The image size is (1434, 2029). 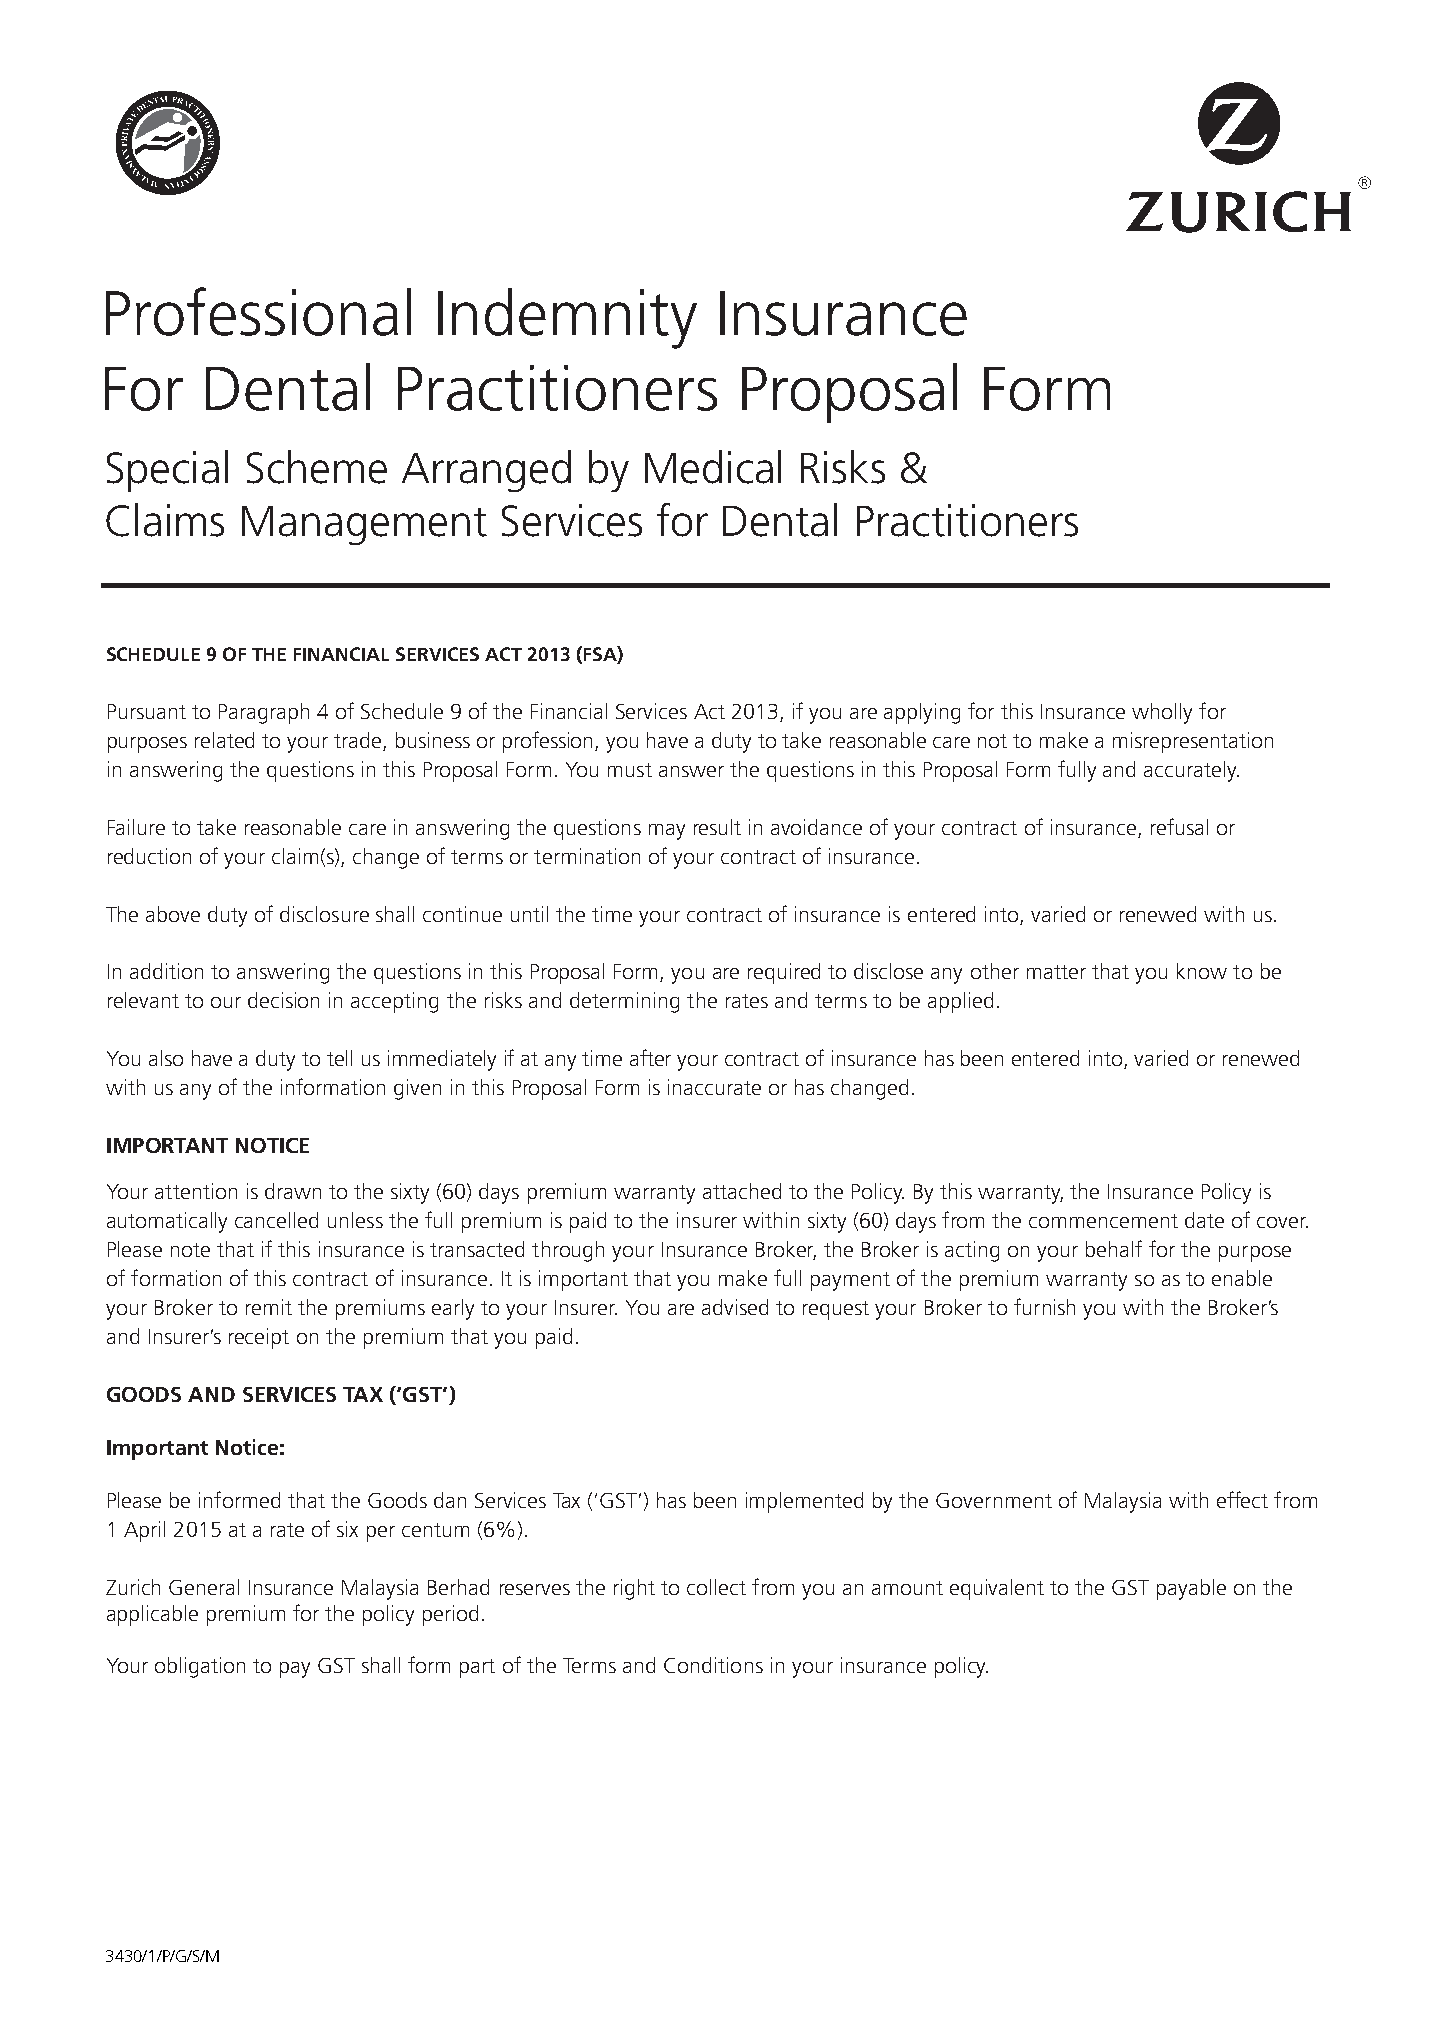 What do you see at coordinates (204, 1587) in the screenshot?
I see `General` at bounding box center [204, 1587].
